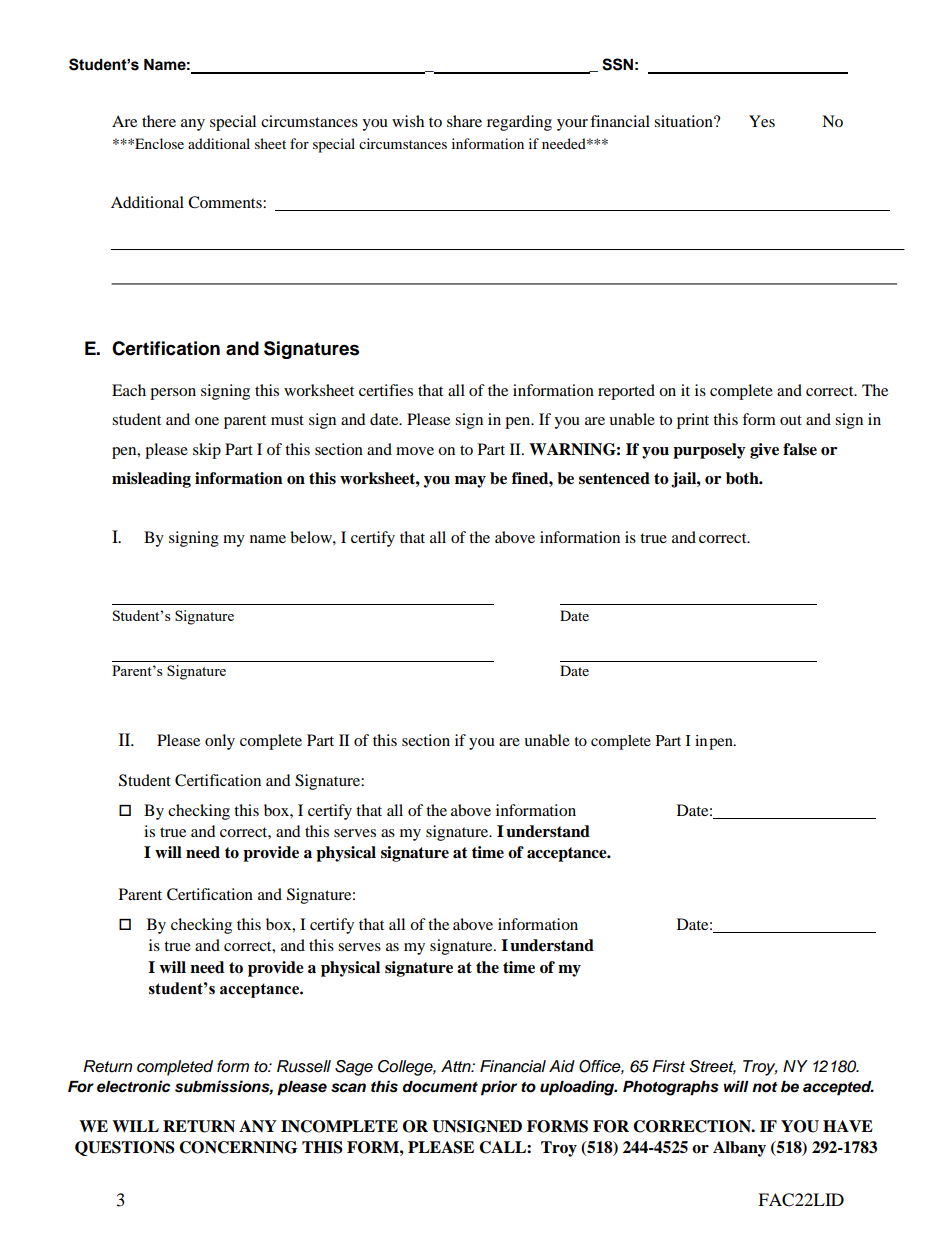  I want to click on CONCERNING, so click(238, 1147).
